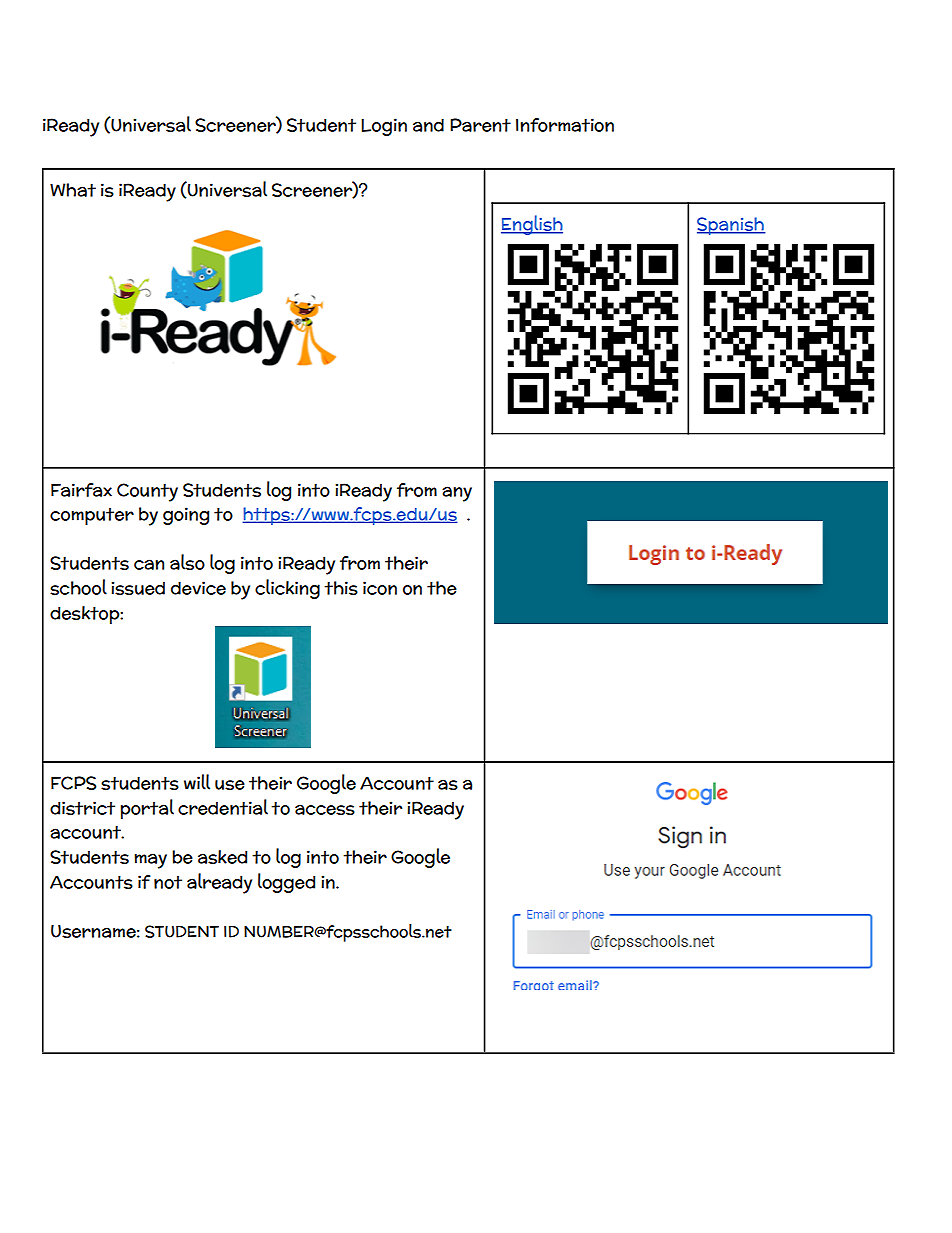 This document has height=1233, width=952. Describe the element at coordinates (186, 516) in the document. I see `going` at that location.
